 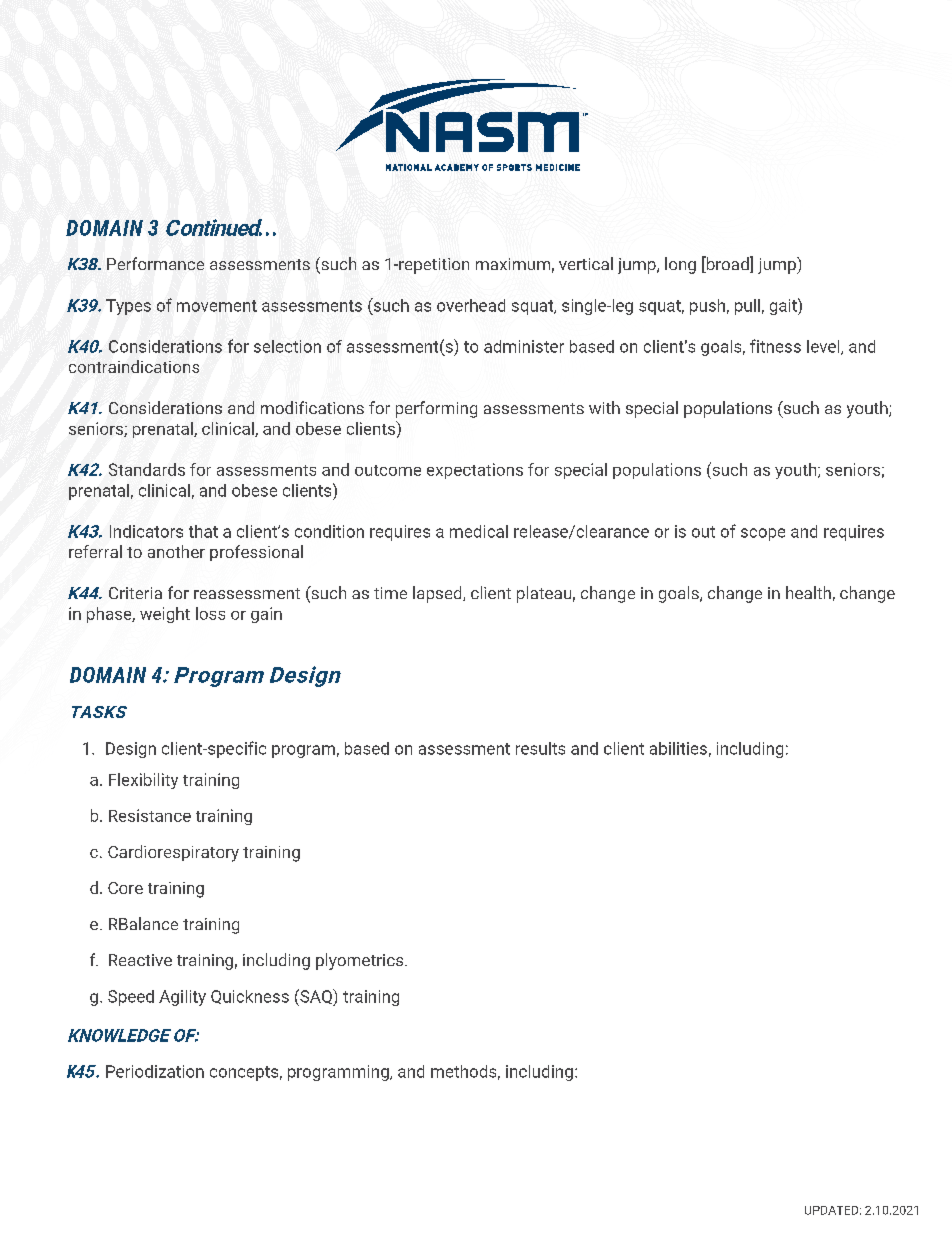 What do you see at coordinates (217, 306) in the page?
I see `movement` at bounding box center [217, 306].
